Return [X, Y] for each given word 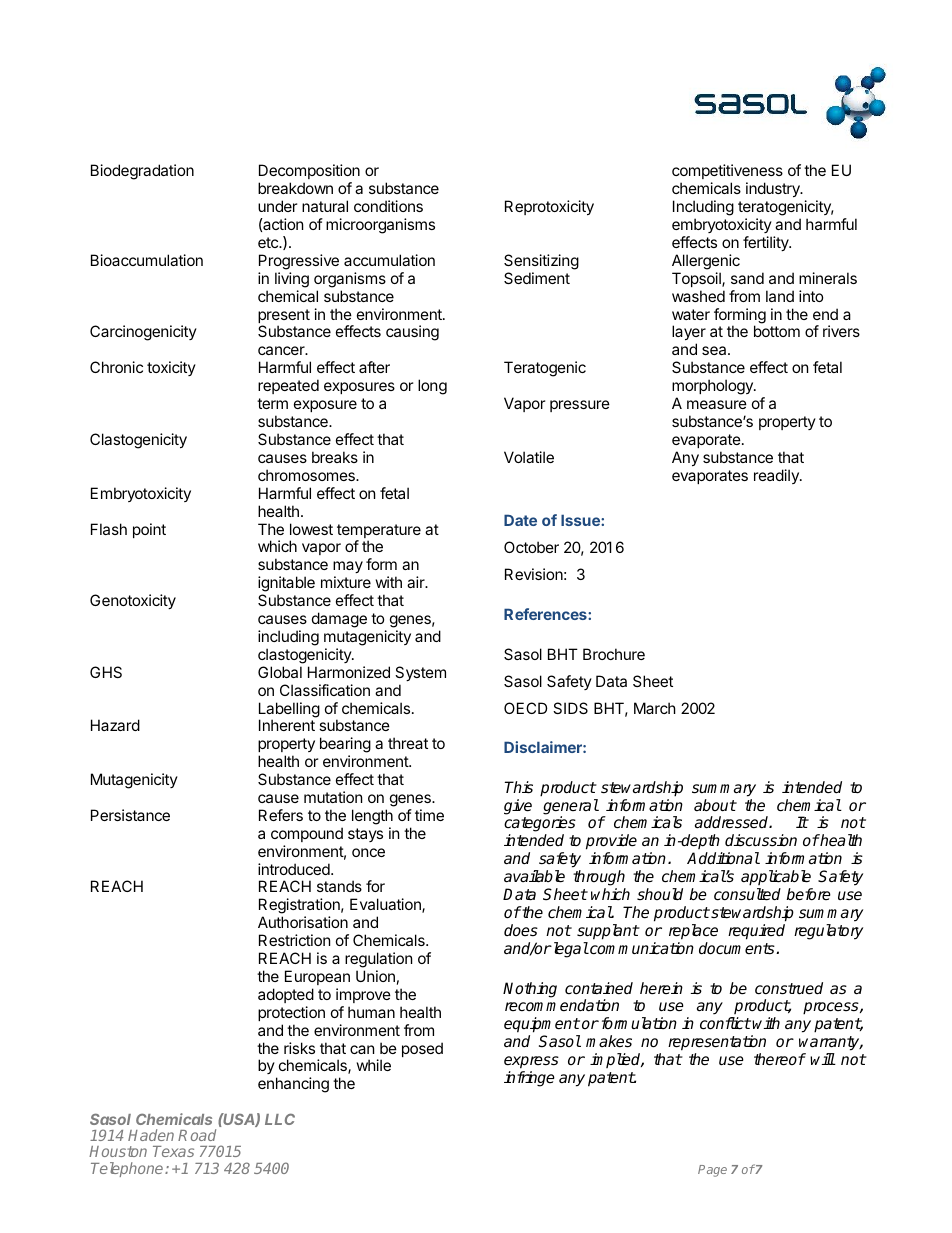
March [655, 708]
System [420, 673]
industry [774, 189]
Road [197, 1135]
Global [280, 672]
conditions [388, 206]
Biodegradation [142, 172]
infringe [529, 1079]
